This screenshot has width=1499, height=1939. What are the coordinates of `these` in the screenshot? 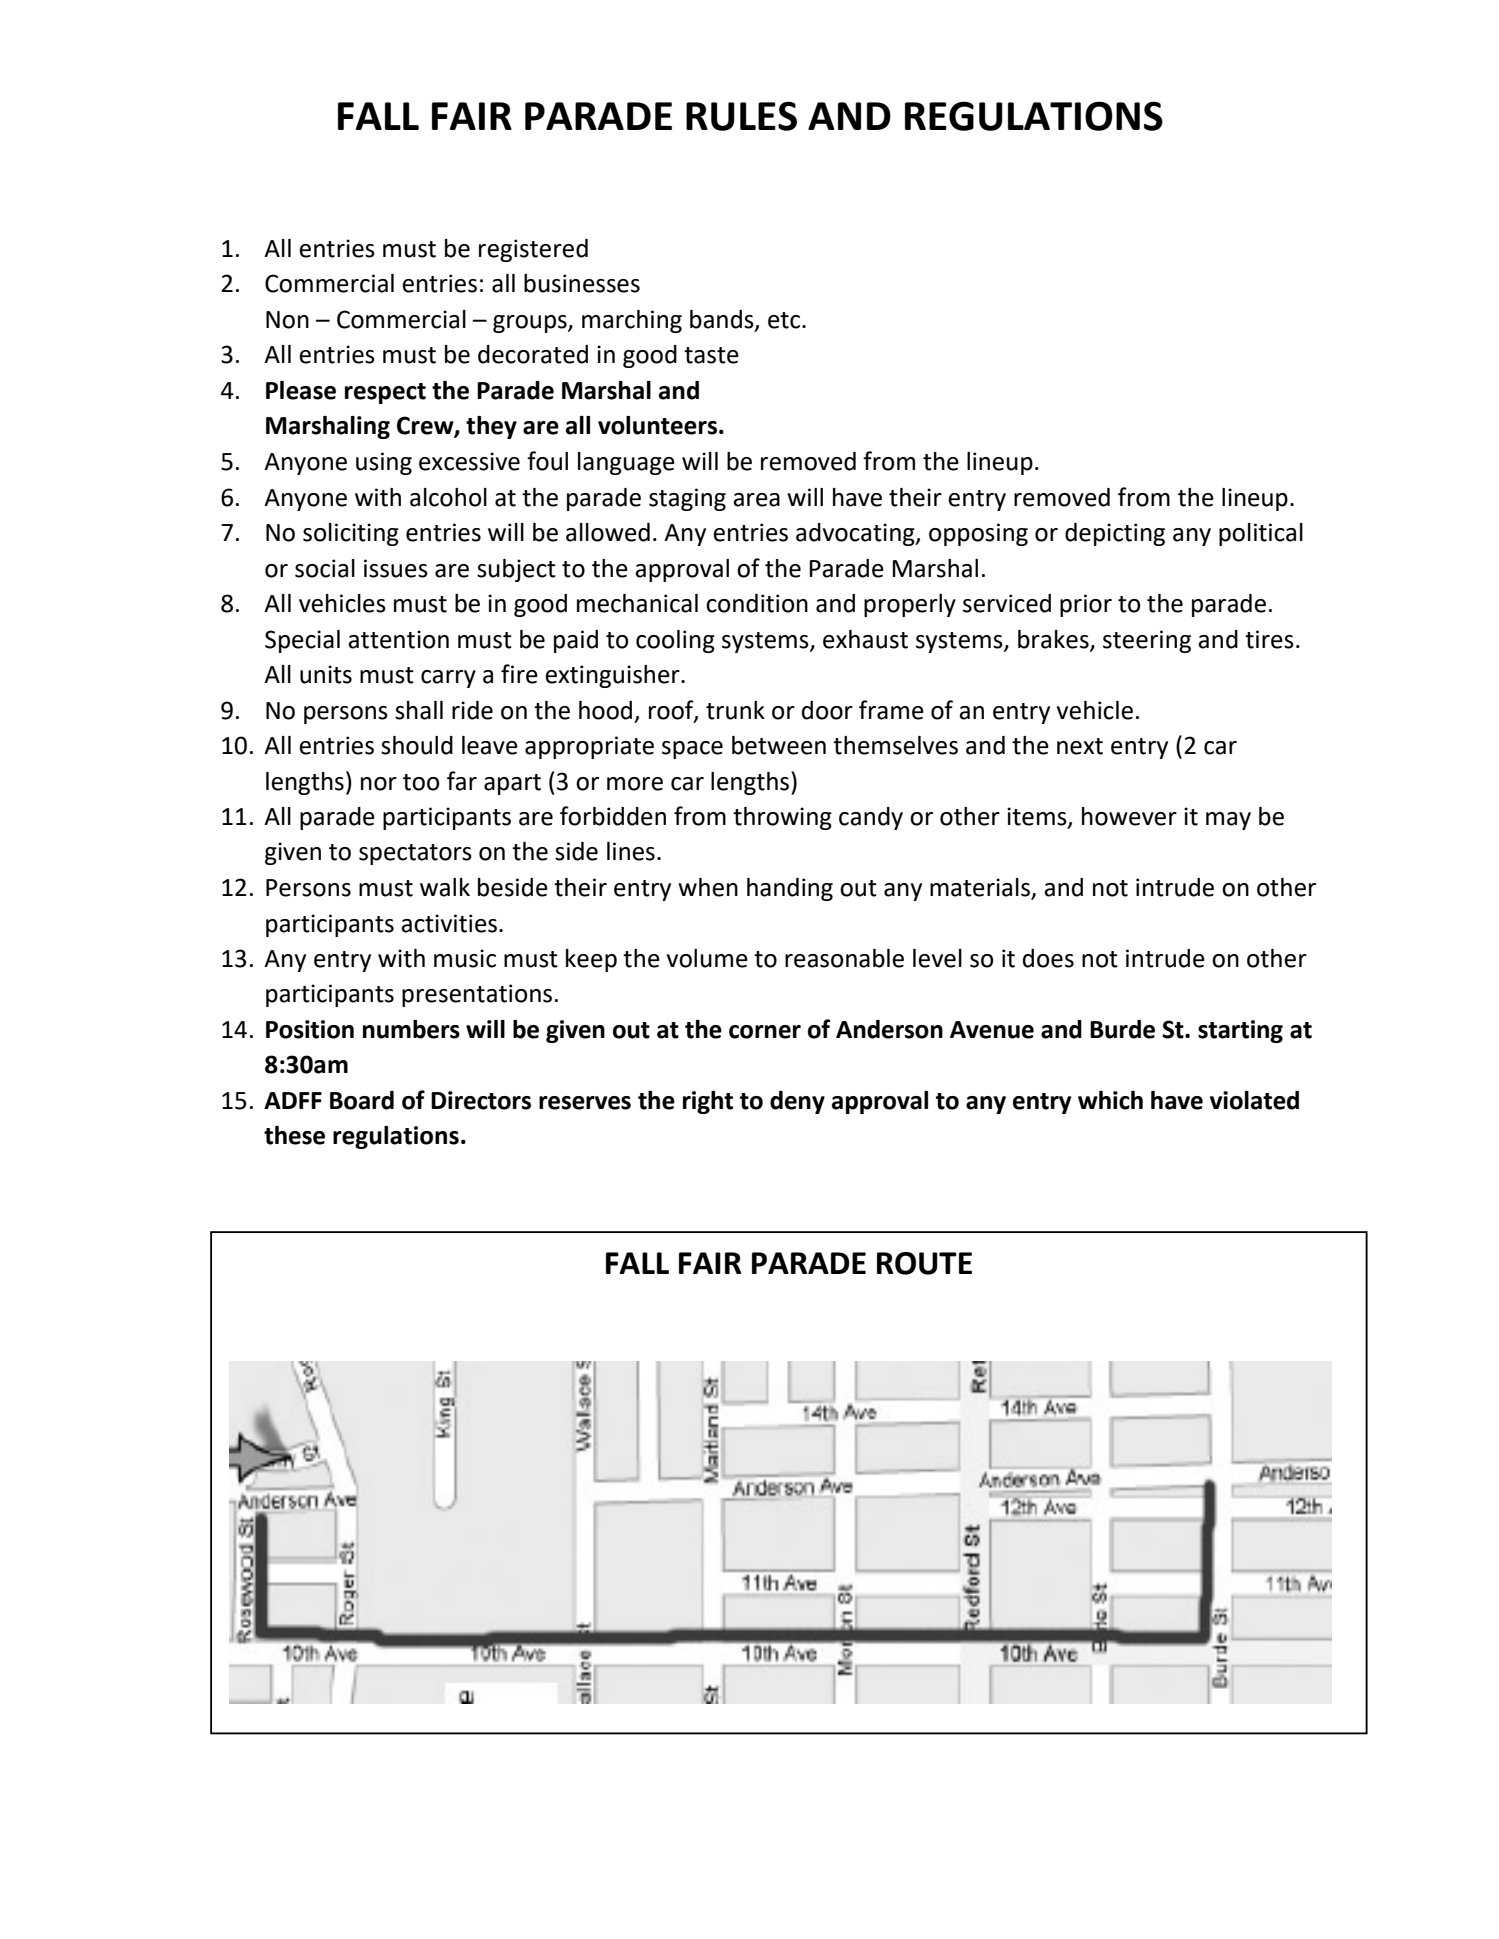 It's located at (294, 1135).
